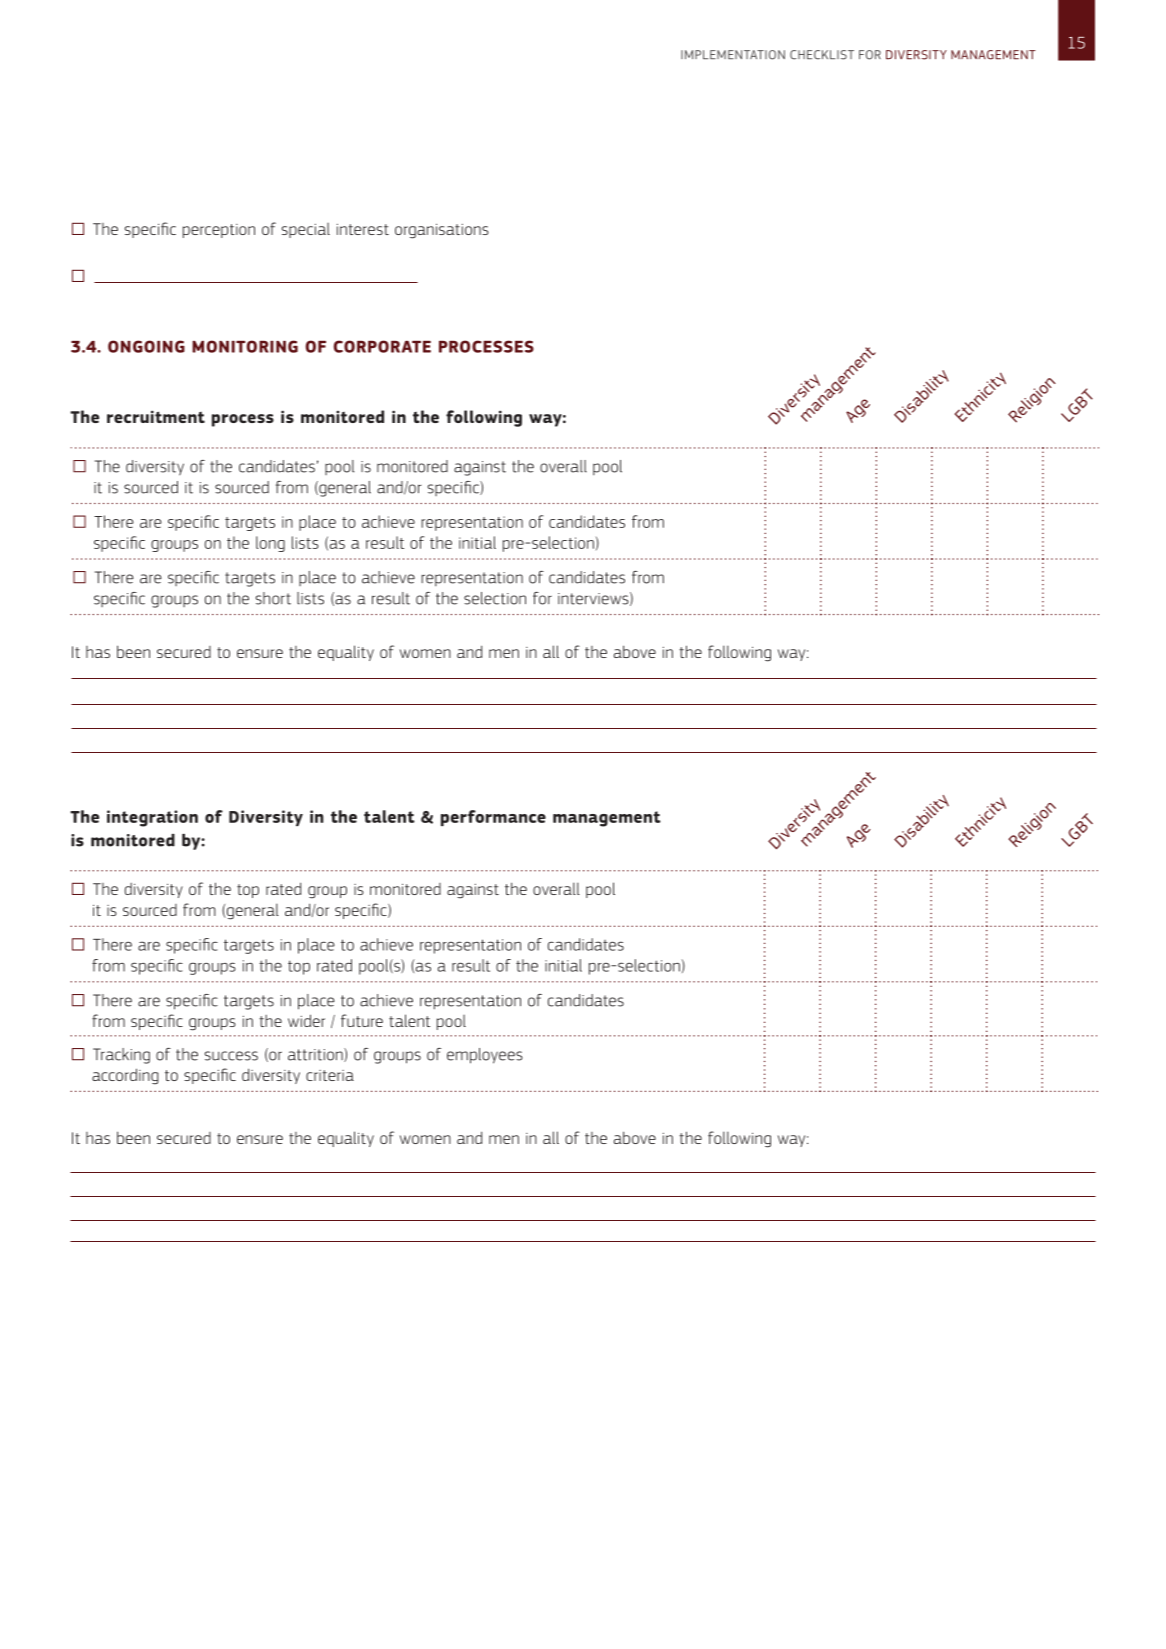 This screenshot has width=1166, height=1649. What do you see at coordinates (733, 55) in the screenshot?
I see `IMPLEMENTATION` at bounding box center [733, 55].
